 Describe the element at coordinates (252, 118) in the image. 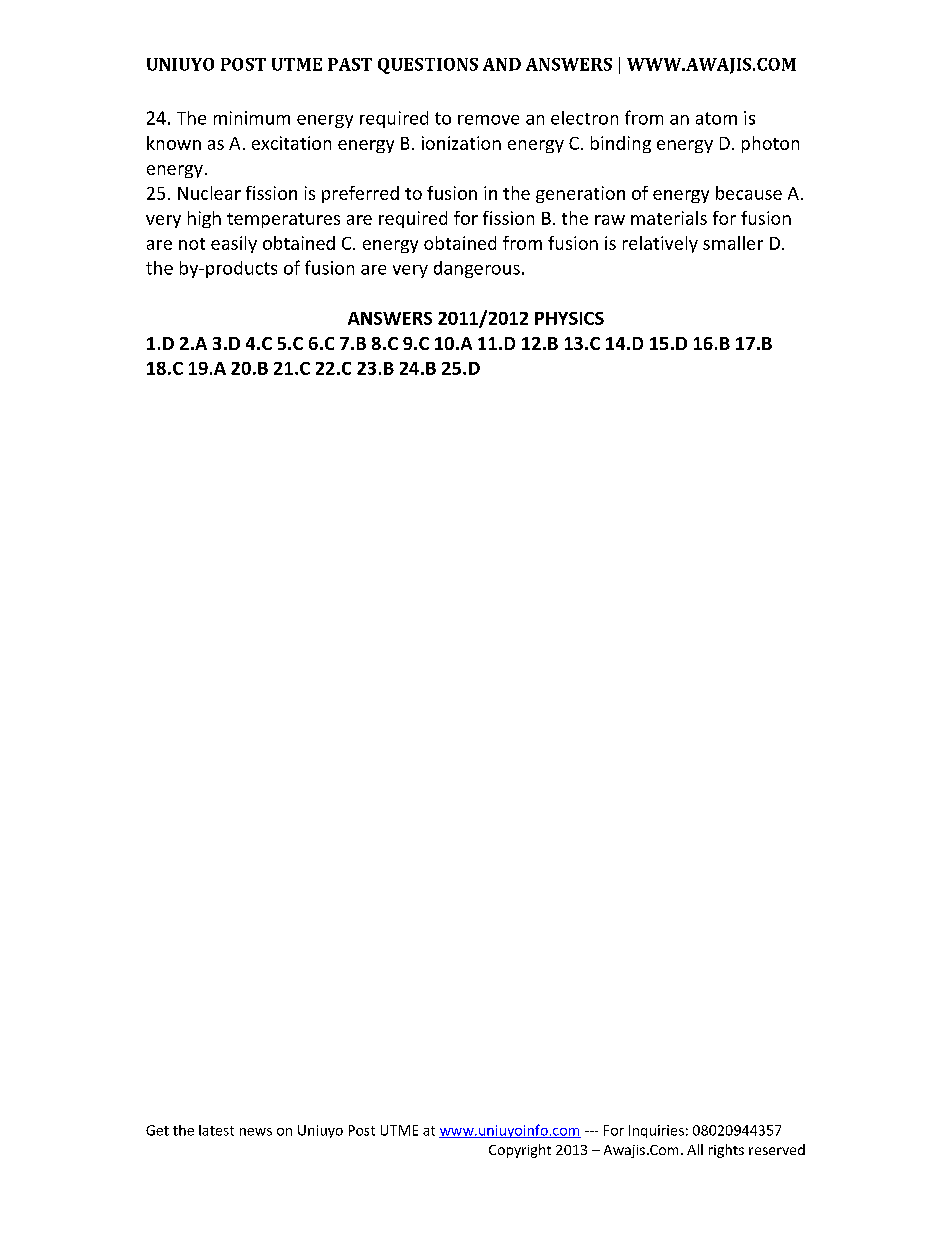

I see `minimum` at that location.
